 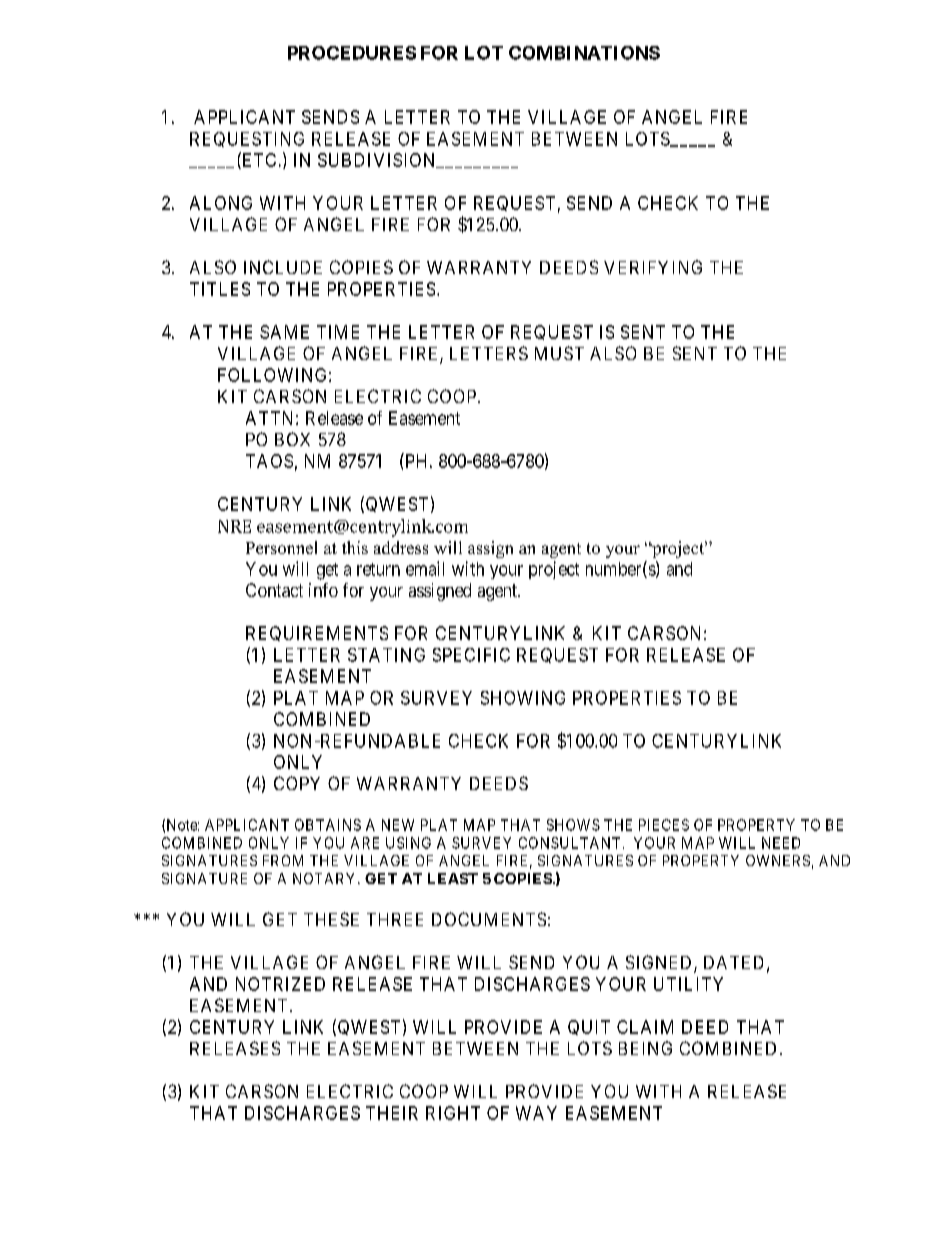 I want to click on MUST, so click(x=559, y=353).
